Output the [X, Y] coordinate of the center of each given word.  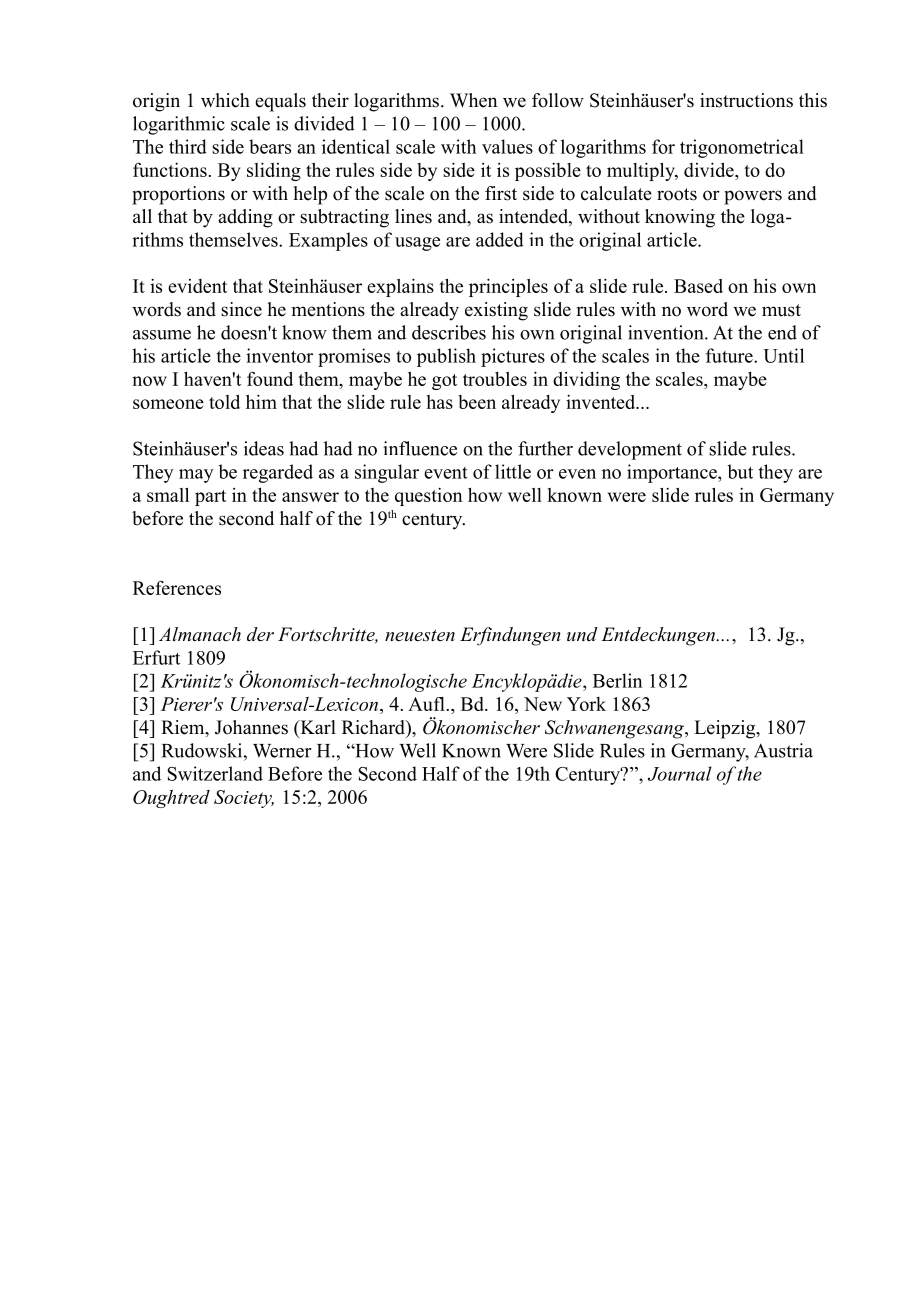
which [225, 100]
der [260, 634]
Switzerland [215, 773]
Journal [680, 773]
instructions [746, 100]
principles [508, 287]
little [513, 471]
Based [698, 286]
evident [197, 286]
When [473, 100]
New [543, 704]
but [740, 471]
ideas [264, 448]
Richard [374, 727]
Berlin [617, 680]
